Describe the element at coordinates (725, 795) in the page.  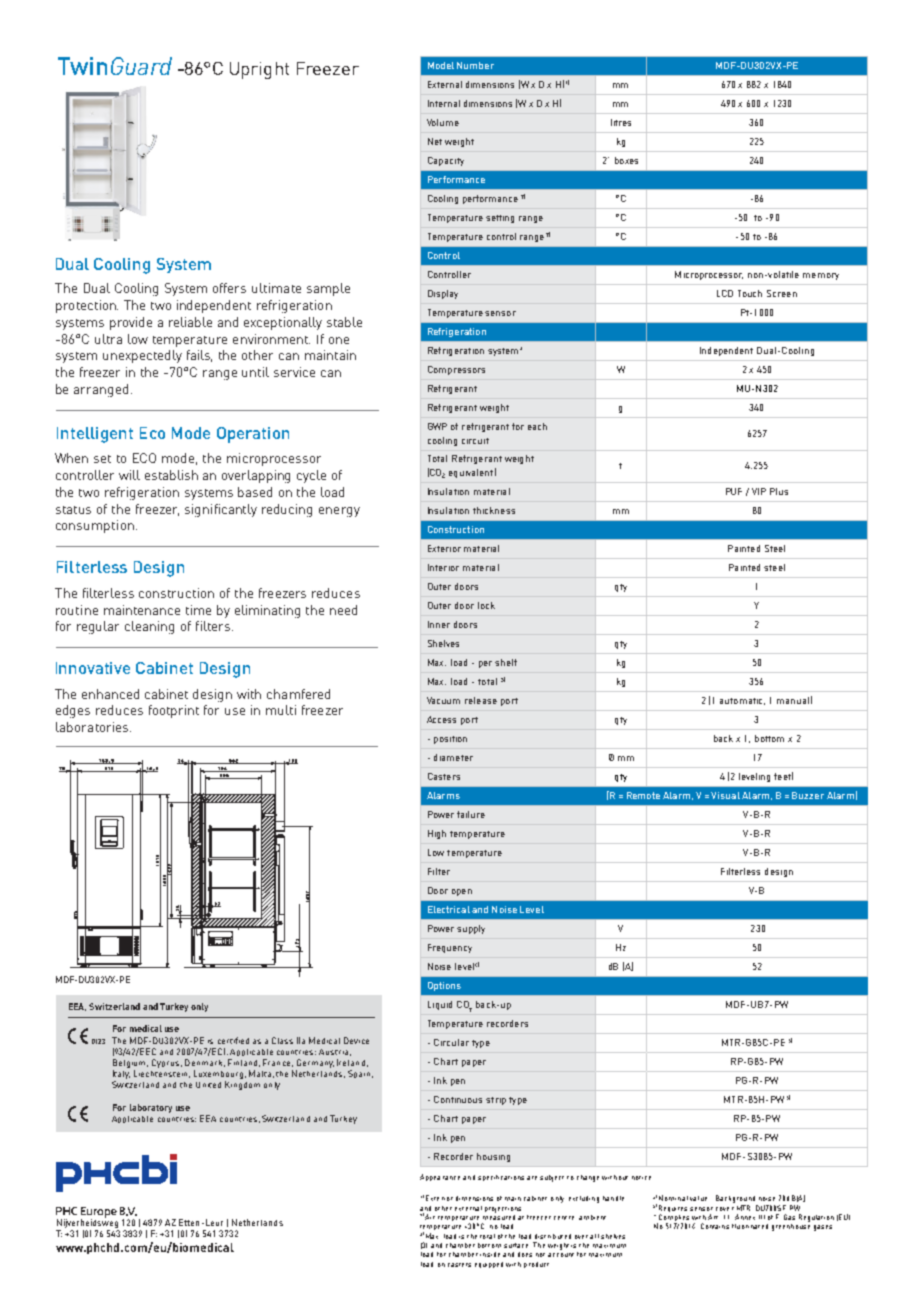
I see `Visual` at that location.
